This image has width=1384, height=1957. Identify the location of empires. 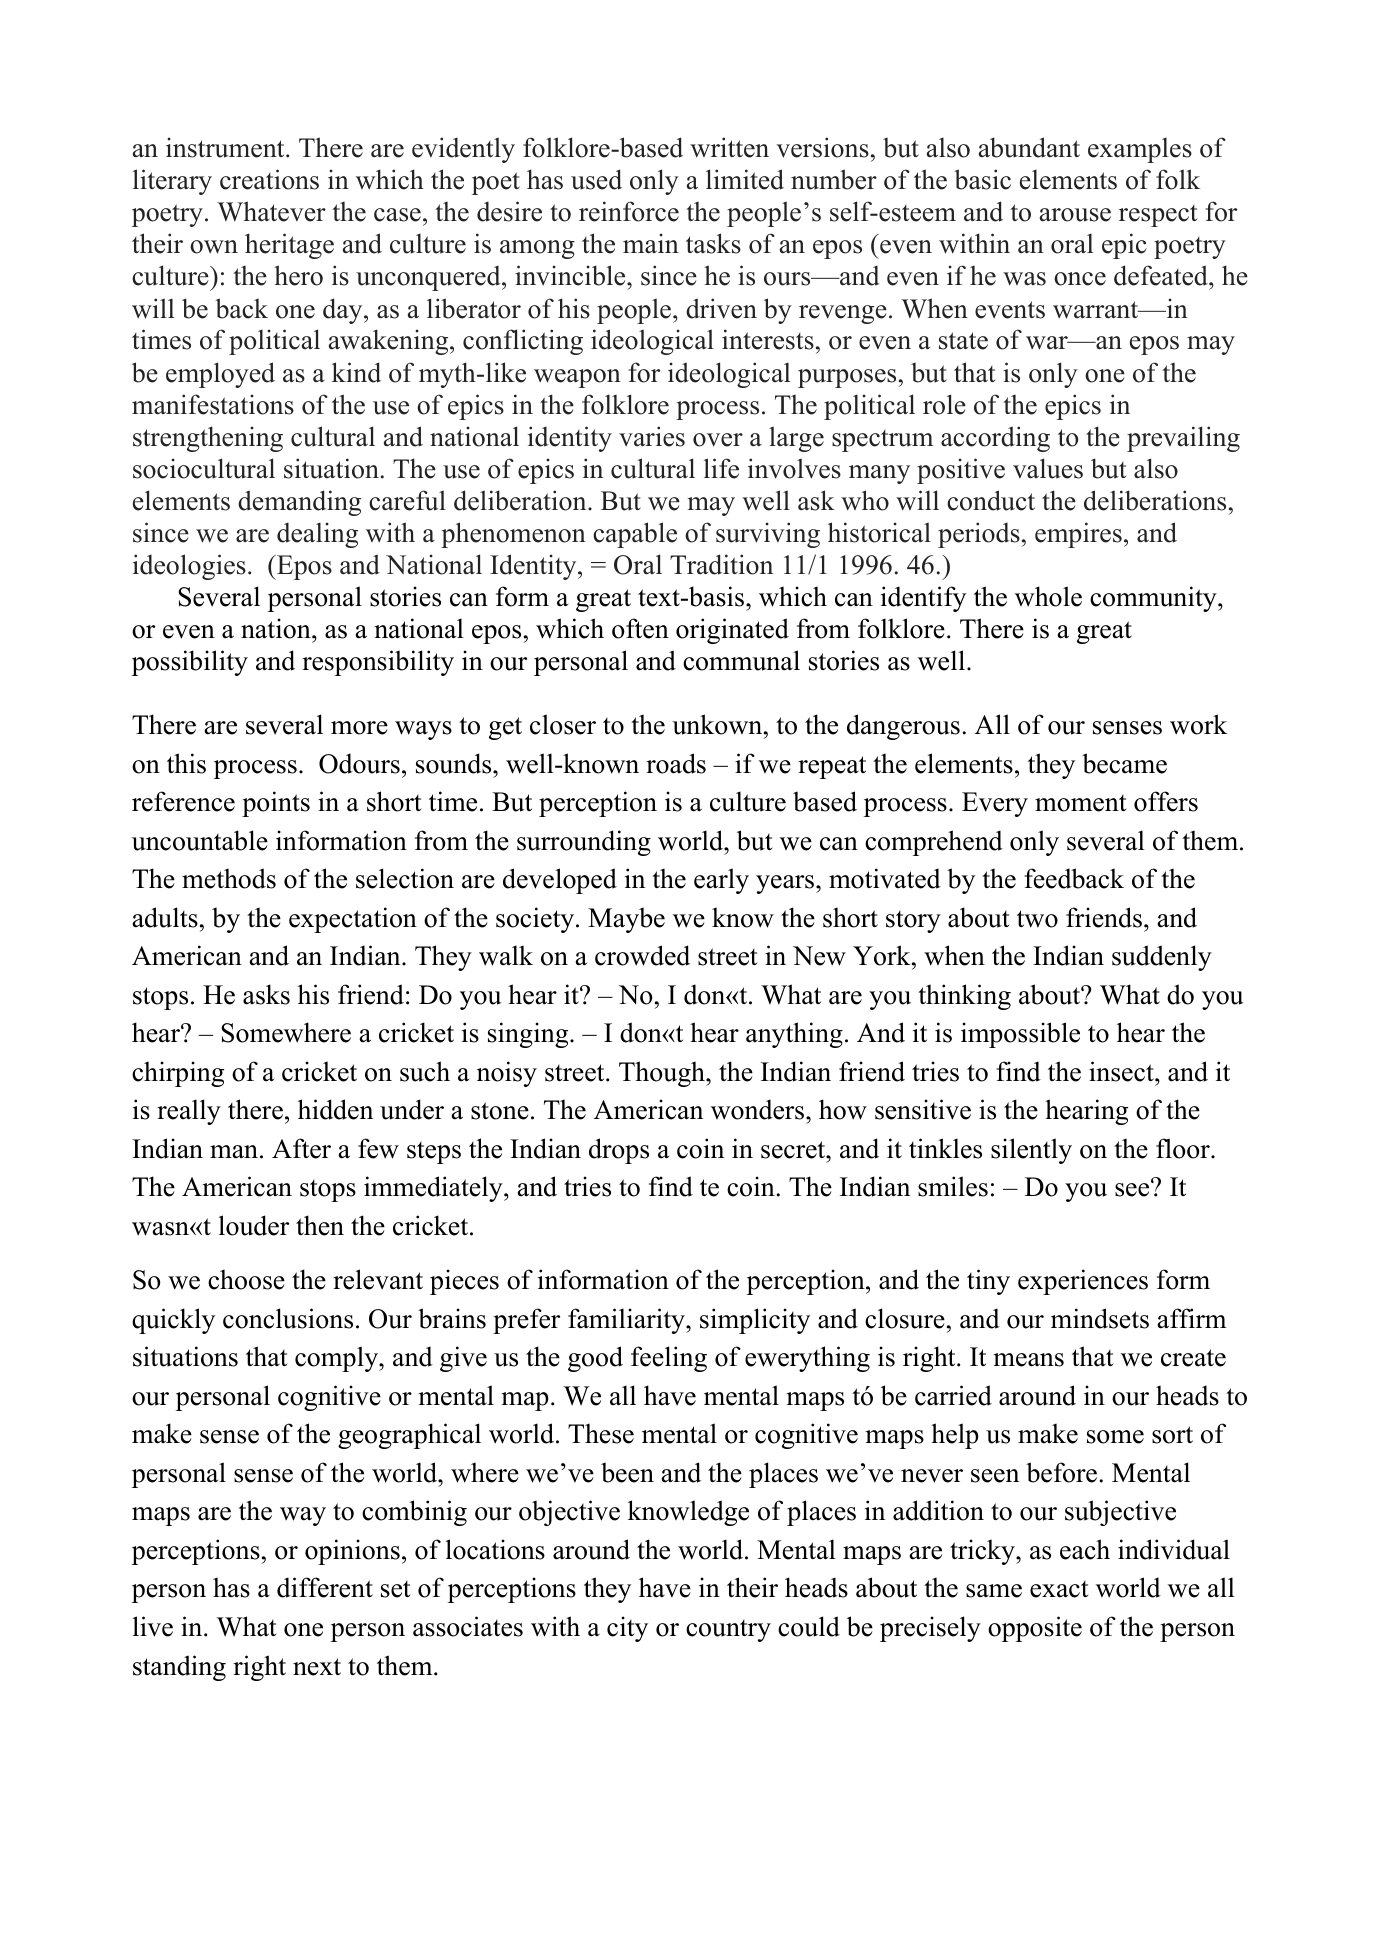
(1078, 535).
